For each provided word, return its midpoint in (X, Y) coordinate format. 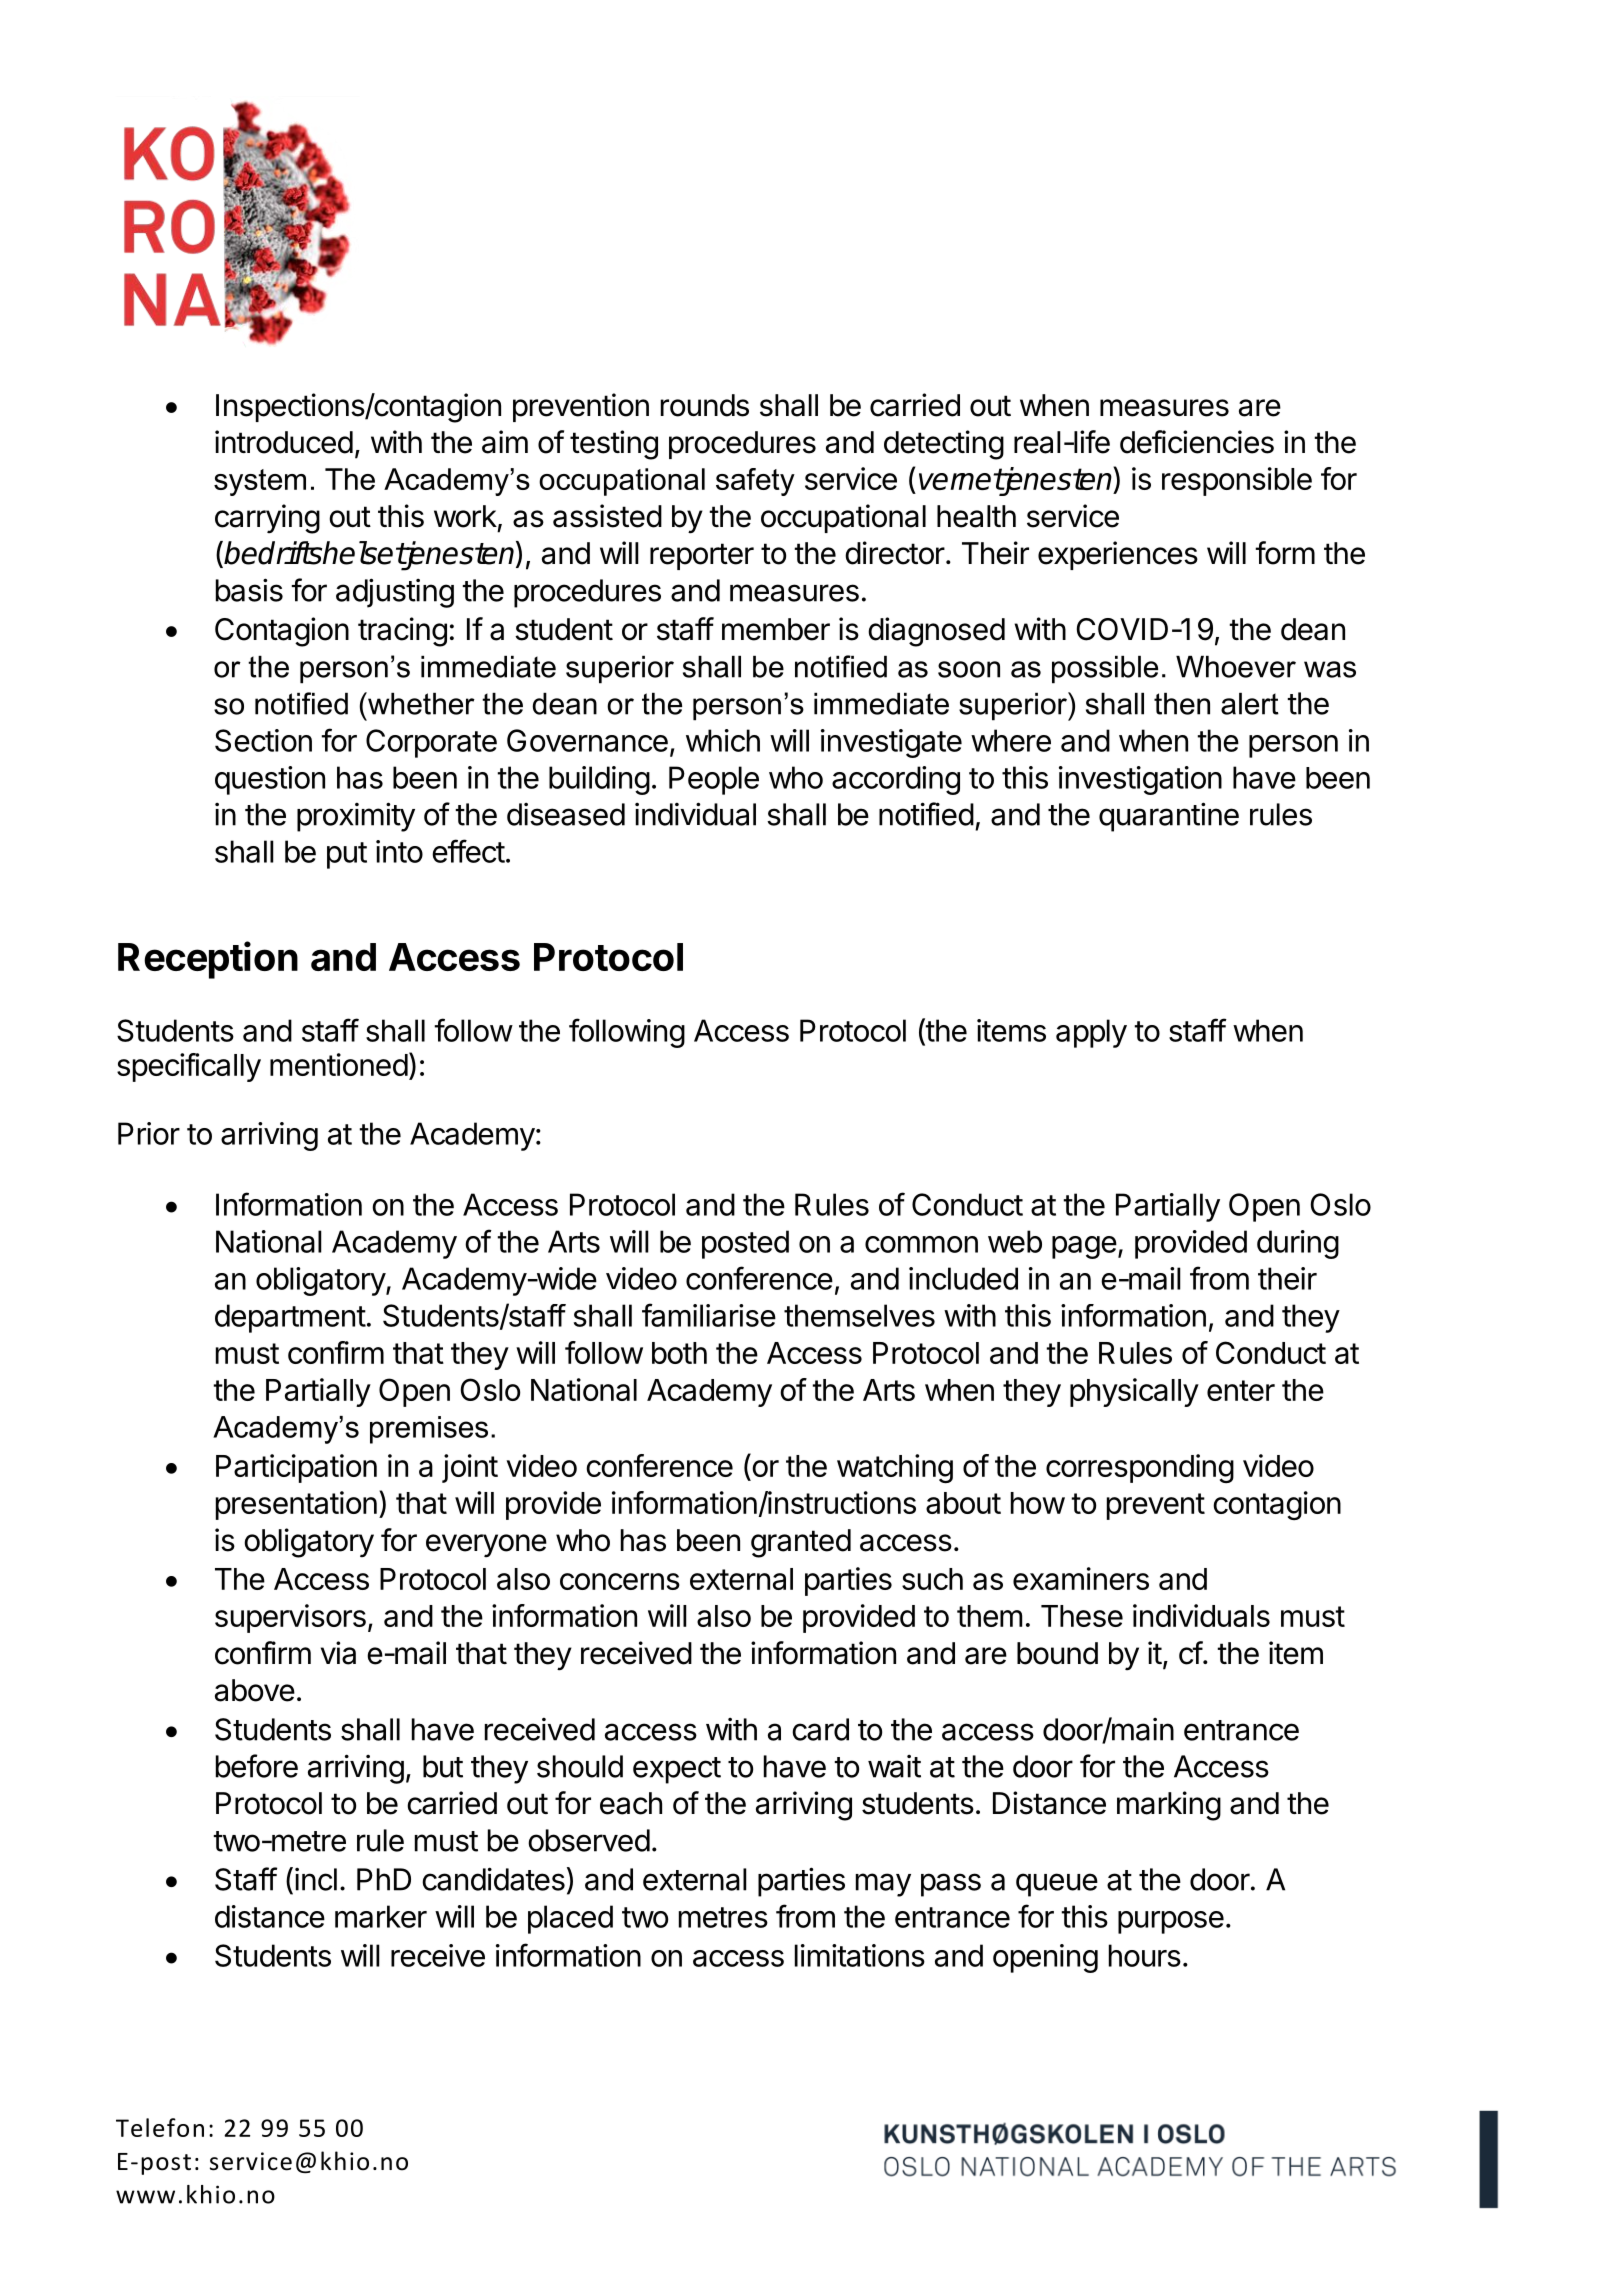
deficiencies (1197, 442)
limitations (860, 1955)
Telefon (160, 2127)
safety (755, 482)
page (1084, 1247)
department (290, 1318)
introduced (284, 442)
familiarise (709, 1315)
